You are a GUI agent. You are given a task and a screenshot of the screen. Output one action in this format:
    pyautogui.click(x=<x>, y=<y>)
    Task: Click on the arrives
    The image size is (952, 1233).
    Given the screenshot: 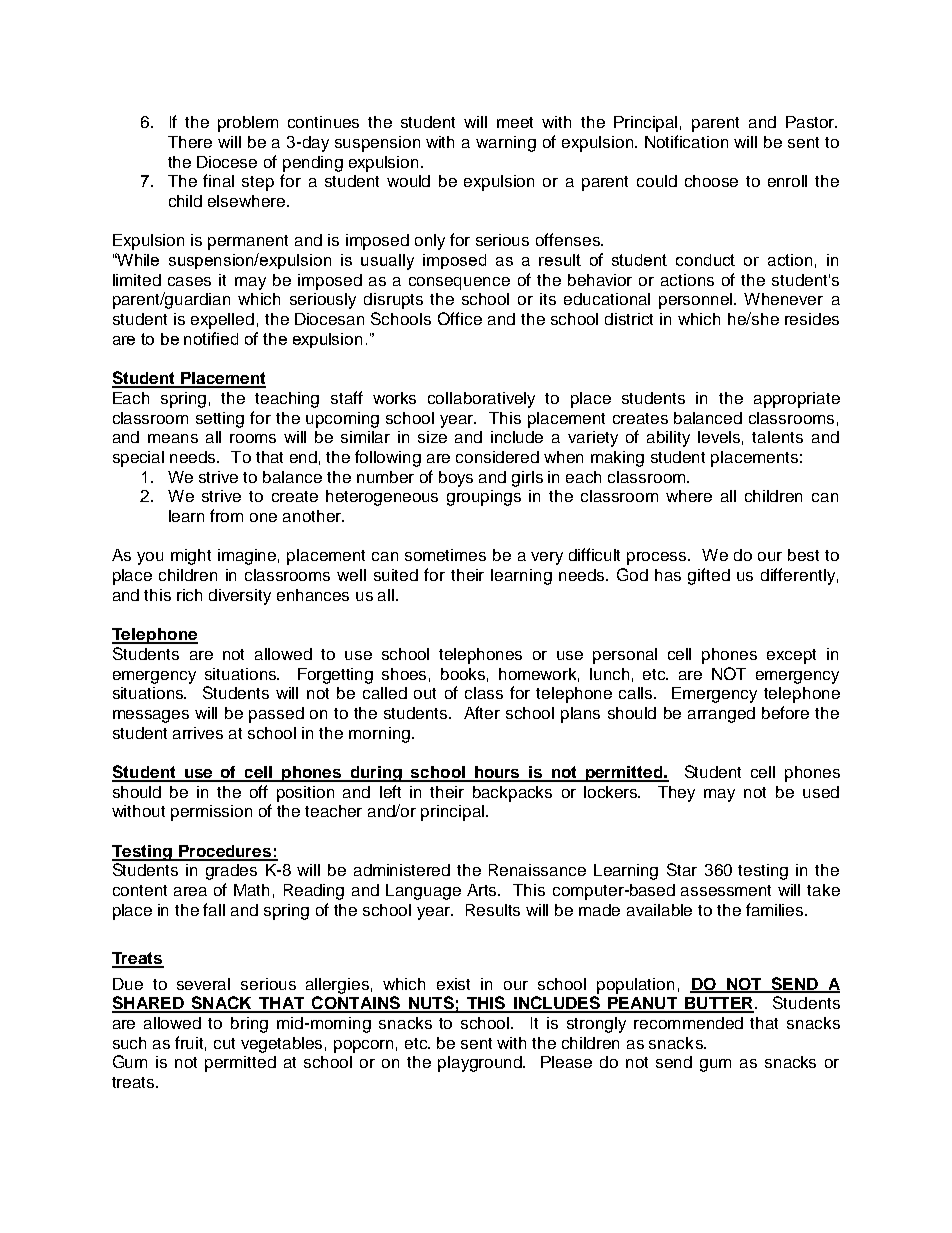 What is the action you would take?
    pyautogui.click(x=198, y=733)
